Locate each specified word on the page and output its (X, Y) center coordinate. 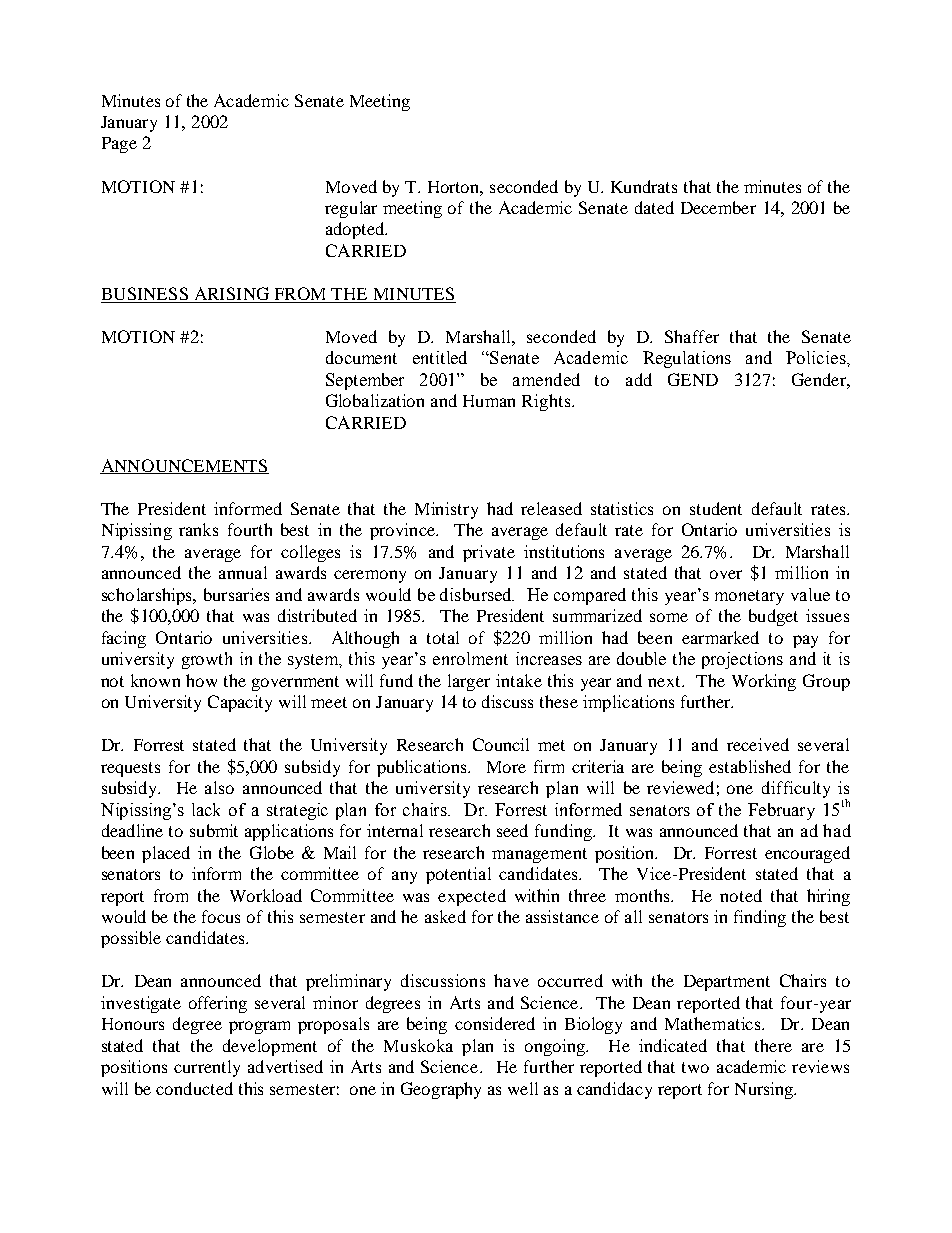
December (718, 207)
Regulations (687, 359)
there (773, 1045)
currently (207, 1068)
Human (489, 401)
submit (214, 830)
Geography (441, 1090)
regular (351, 209)
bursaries (236, 594)
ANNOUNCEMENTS (184, 466)
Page (119, 145)
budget (773, 617)
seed (512, 830)
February (781, 811)
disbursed (477, 594)
